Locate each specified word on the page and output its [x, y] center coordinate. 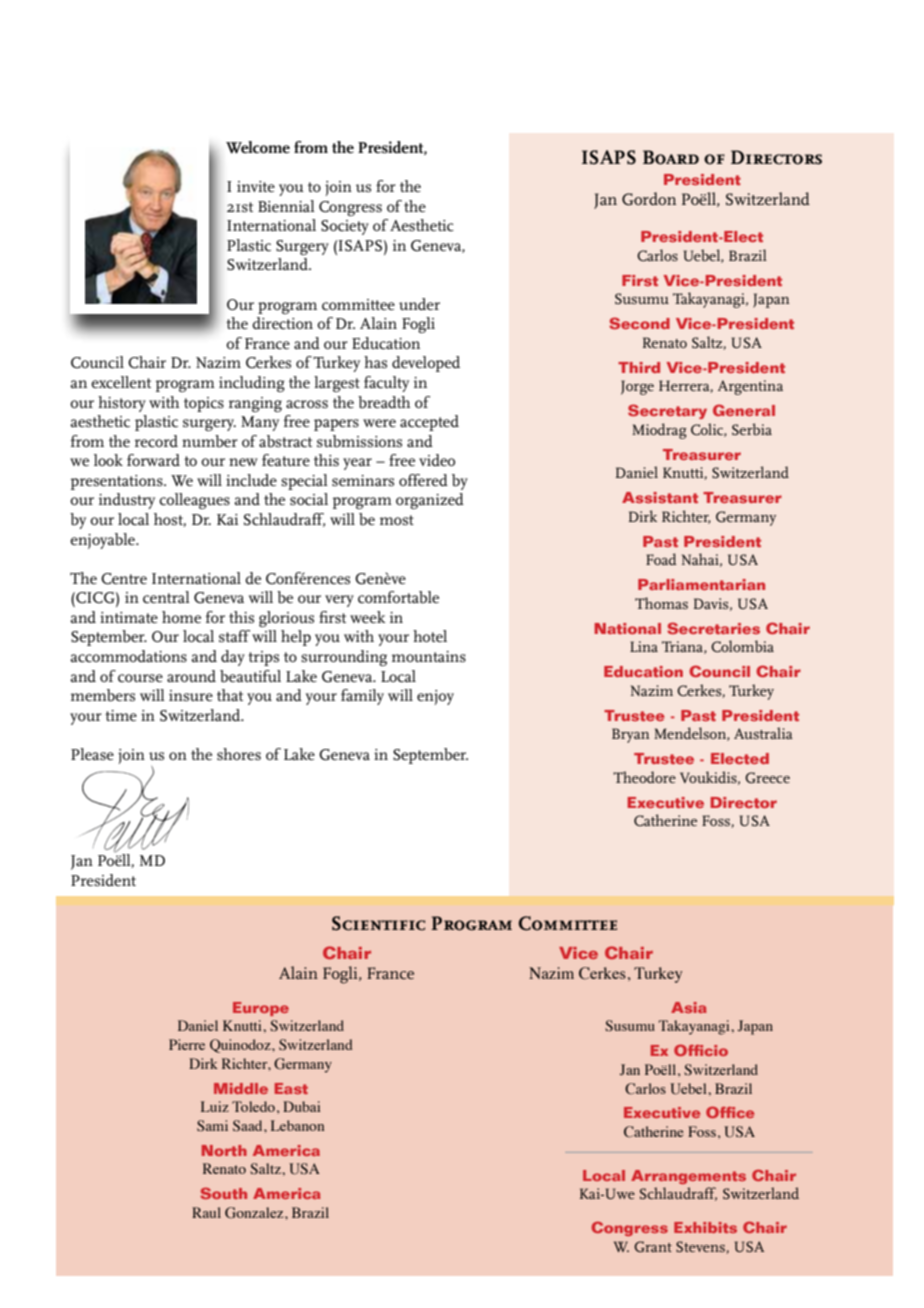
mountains [429, 656]
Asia [689, 1007]
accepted [429, 423]
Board [671, 157]
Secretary [667, 411]
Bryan [631, 735]
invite [256, 186]
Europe [261, 1009]
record [156, 441]
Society [345, 227]
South [223, 1193]
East [291, 1088]
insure [191, 696]
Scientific [378, 923]
